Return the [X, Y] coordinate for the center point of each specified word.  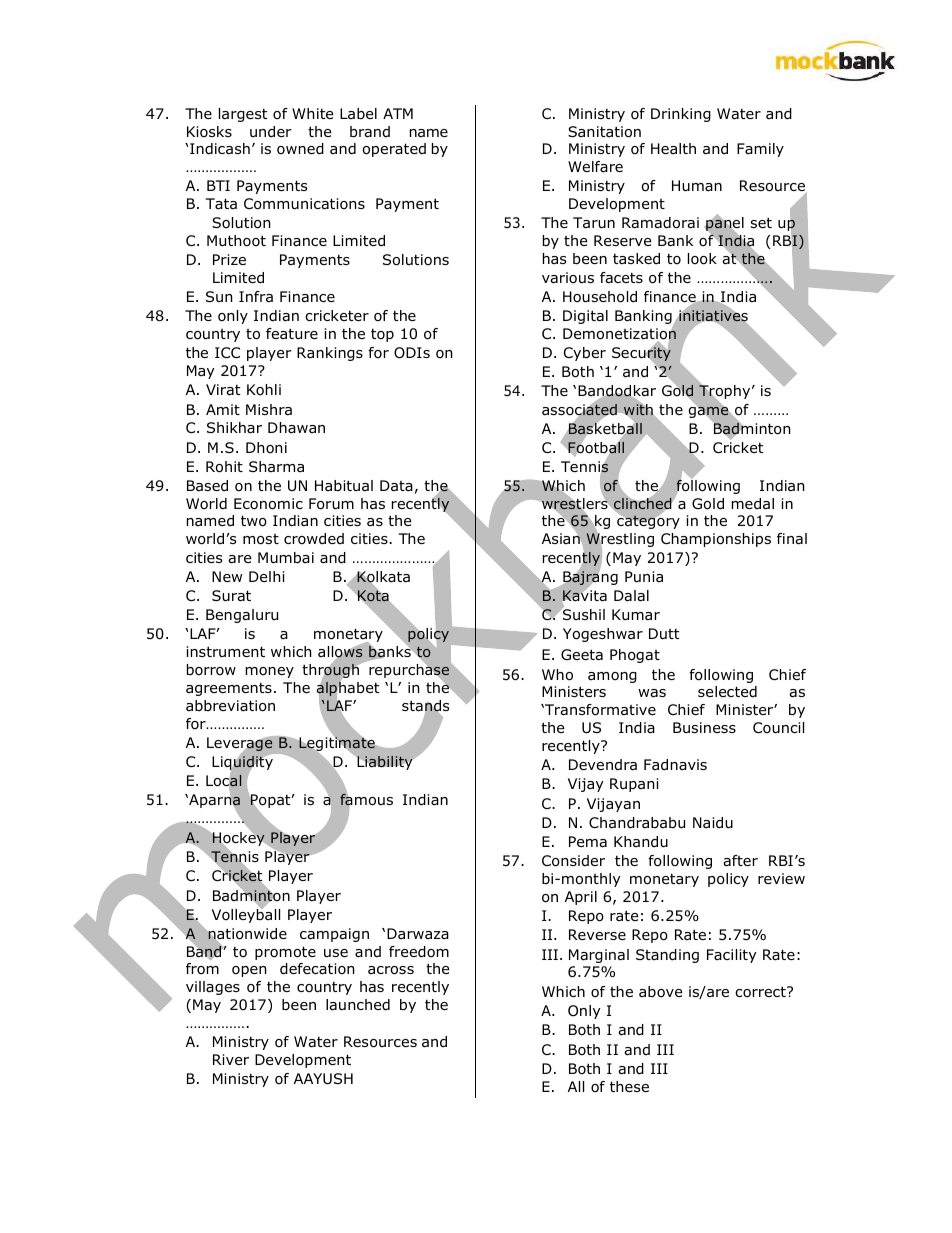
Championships [716, 540]
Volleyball [246, 914]
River [231, 1059]
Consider [573, 861]
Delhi [266, 576]
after [740, 861]
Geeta [582, 655]
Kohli [264, 390]
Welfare [595, 166]
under [271, 131]
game [708, 412]
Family [760, 150]
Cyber [585, 354]
